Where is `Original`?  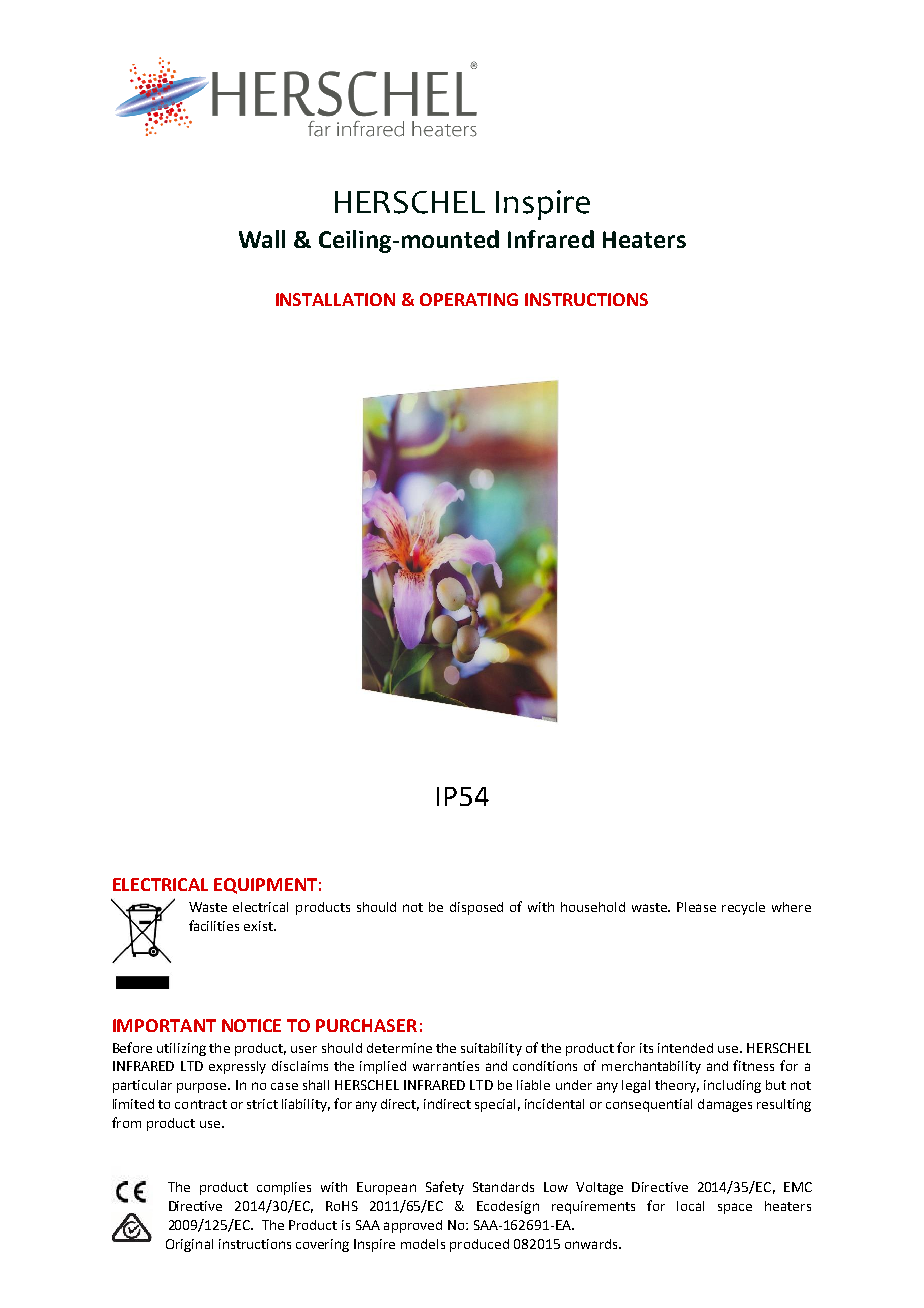
Original is located at coordinates (189, 1245).
